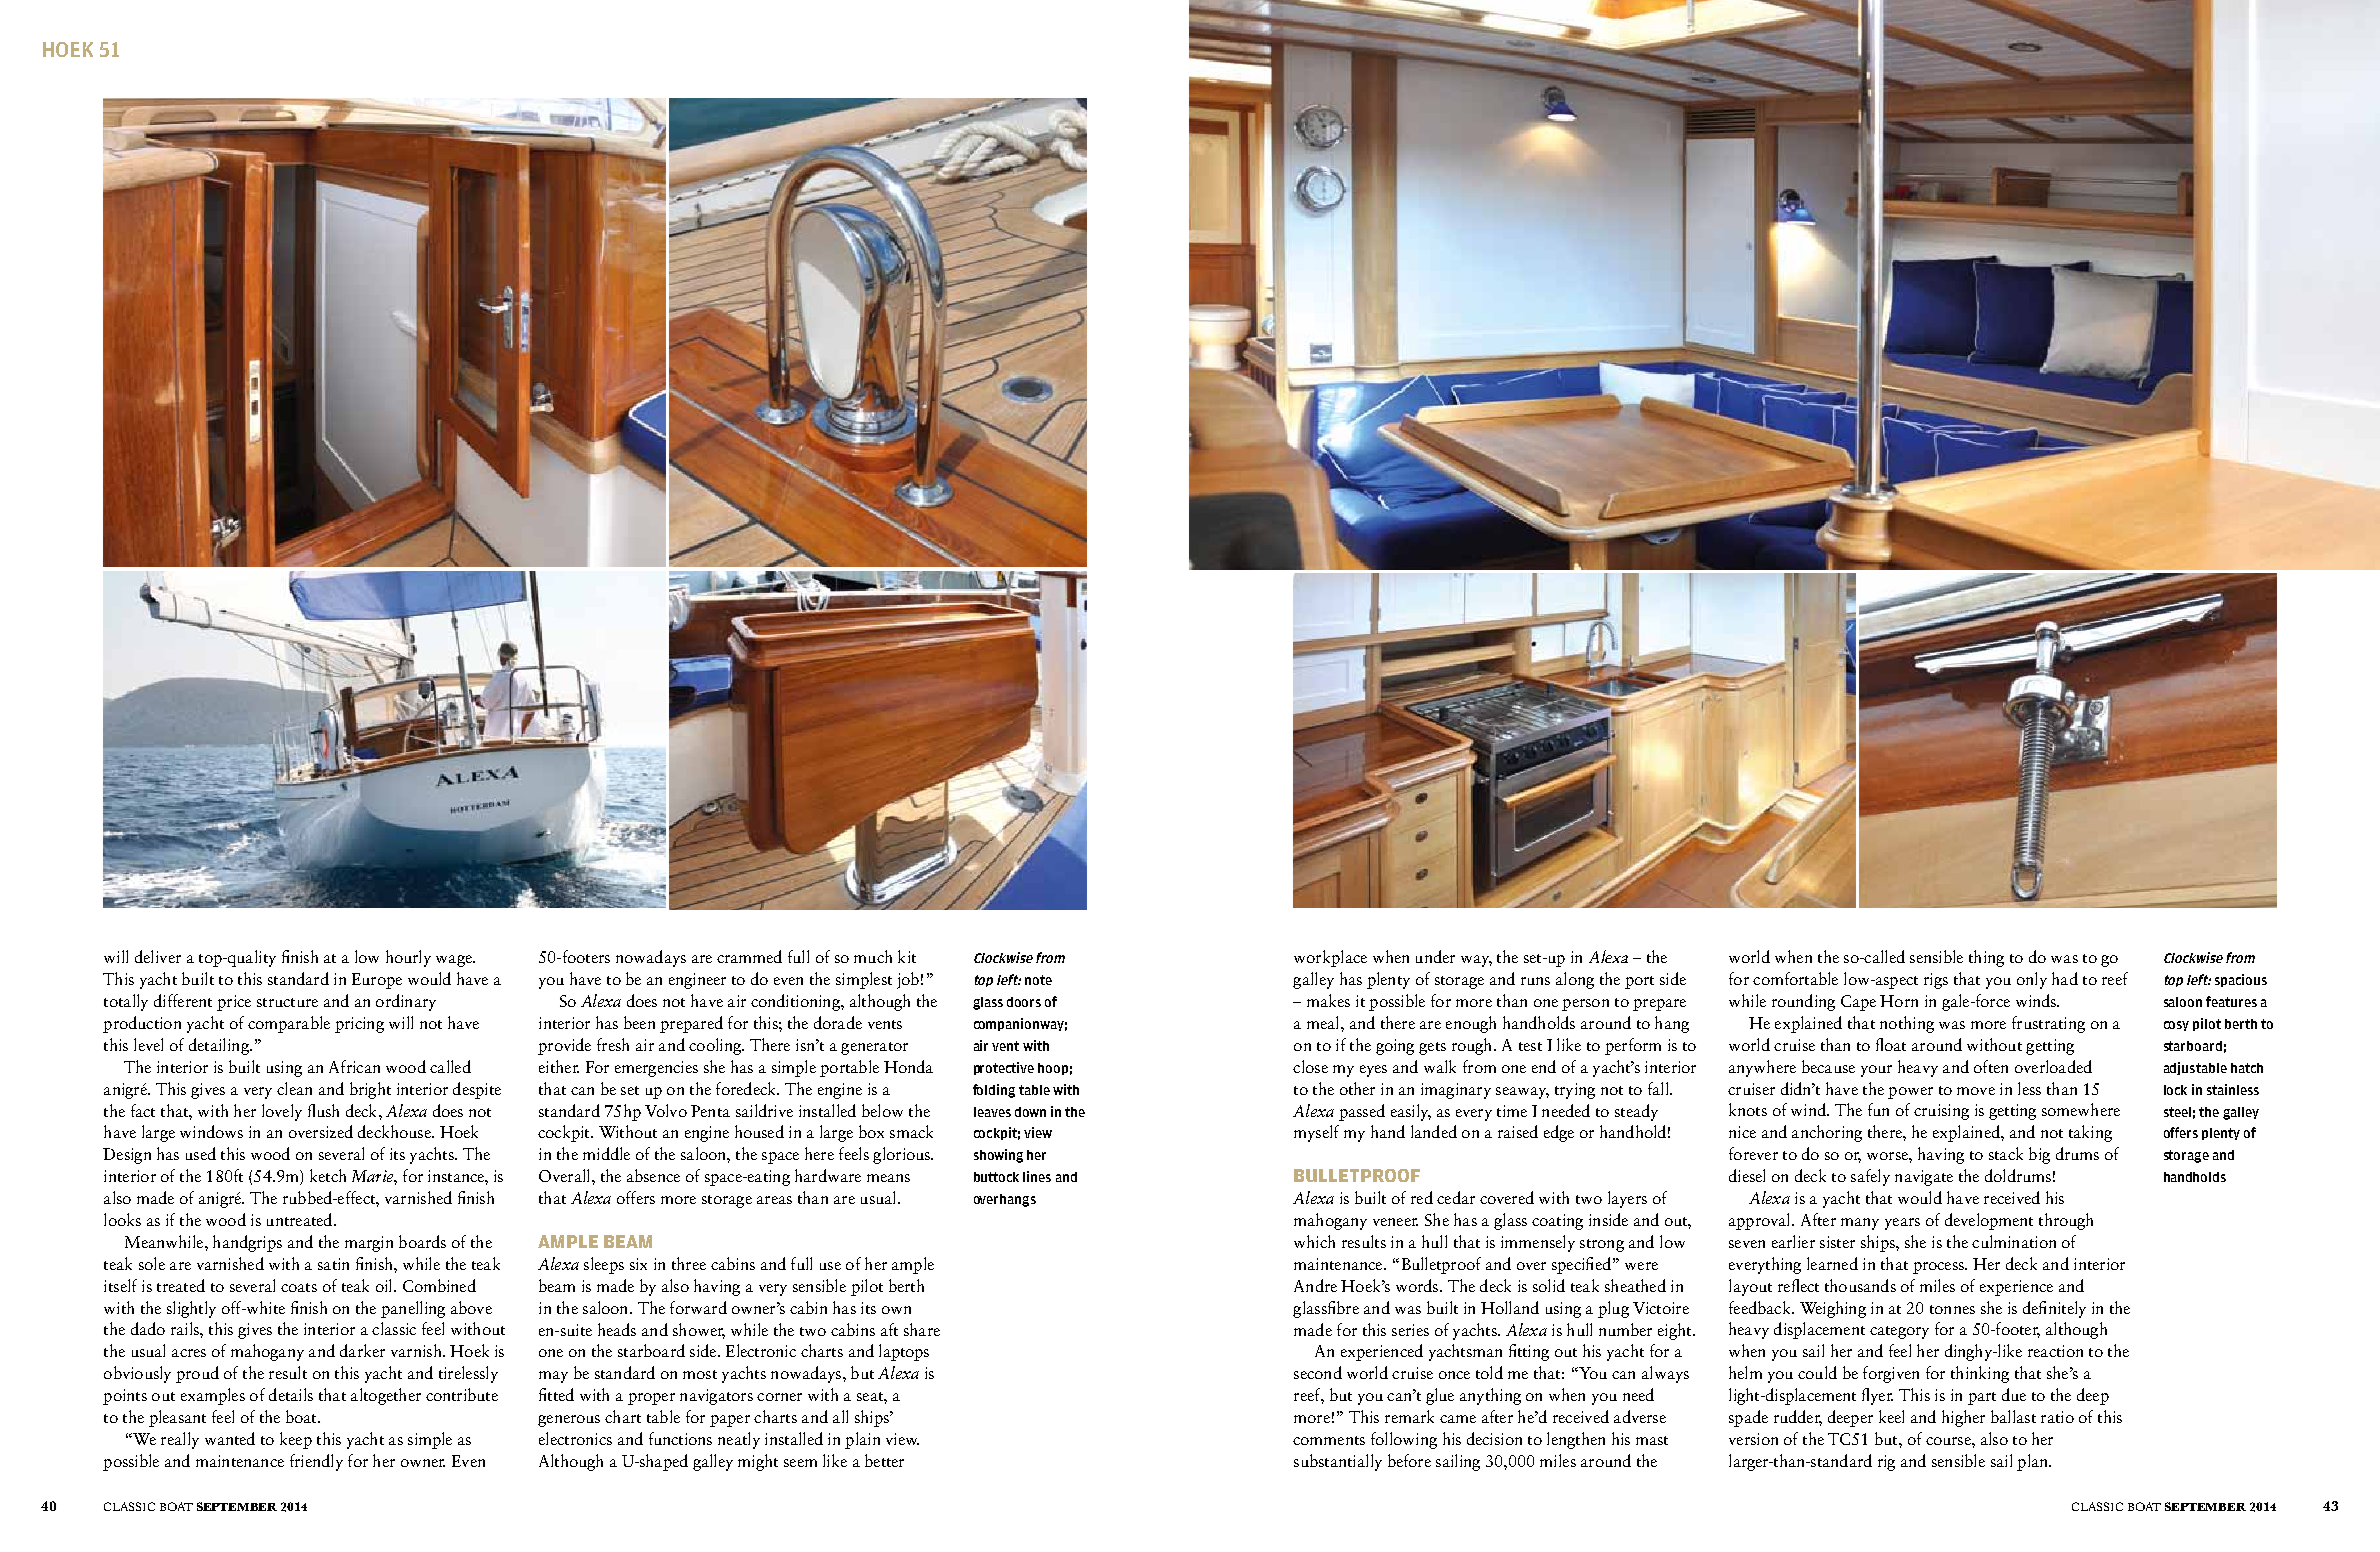  Describe the element at coordinates (296, 1440) in the image. I see `keep` at that location.
